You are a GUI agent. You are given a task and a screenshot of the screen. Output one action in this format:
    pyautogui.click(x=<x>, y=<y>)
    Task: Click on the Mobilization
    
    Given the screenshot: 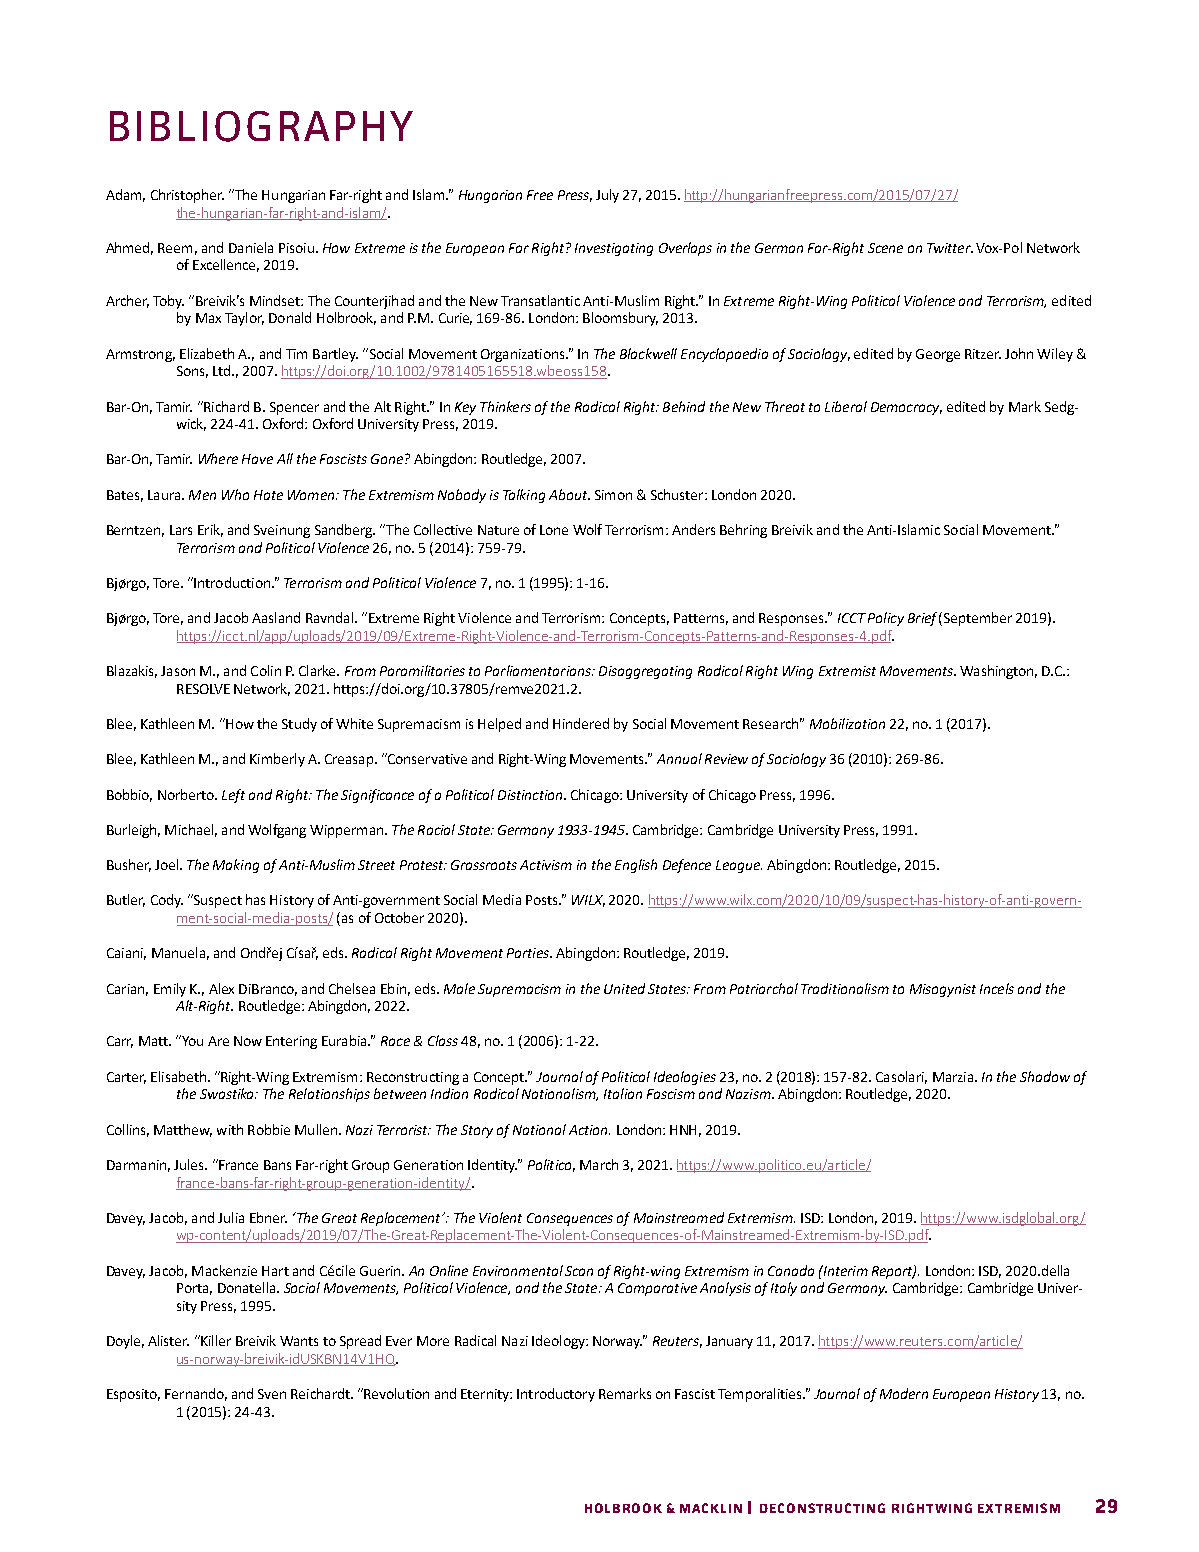 What is the action you would take?
    pyautogui.click(x=847, y=723)
